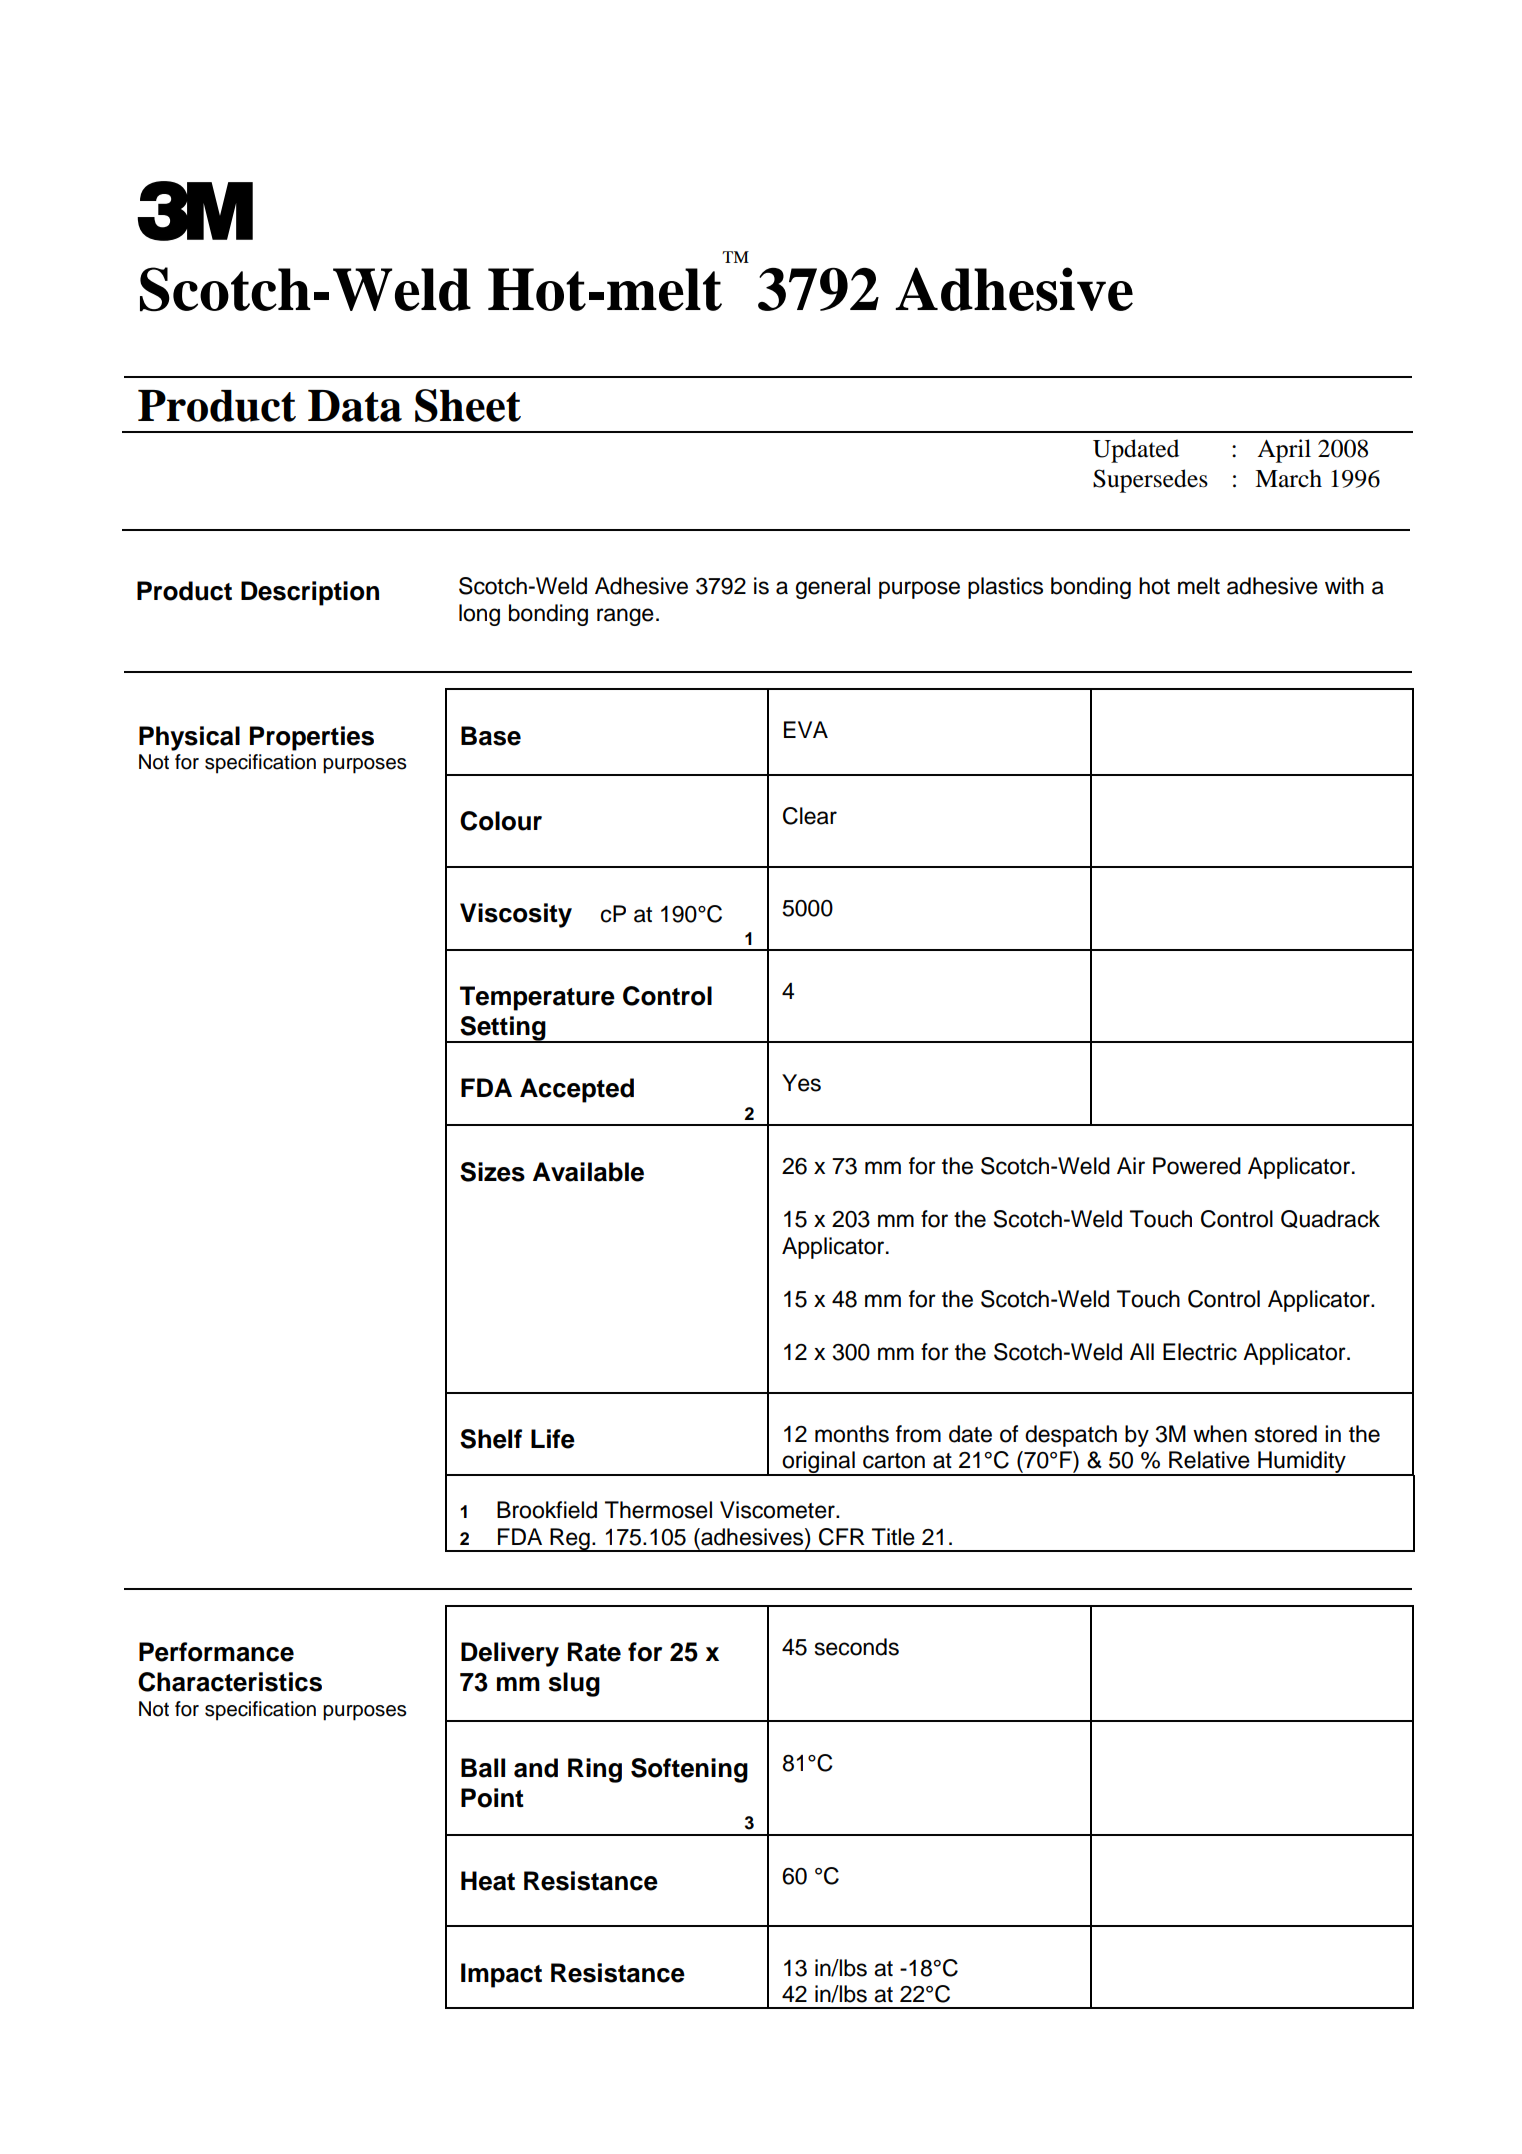 This document has width=1522, height=2154. Describe the element at coordinates (488, 1881) in the document. I see `Heat` at that location.
